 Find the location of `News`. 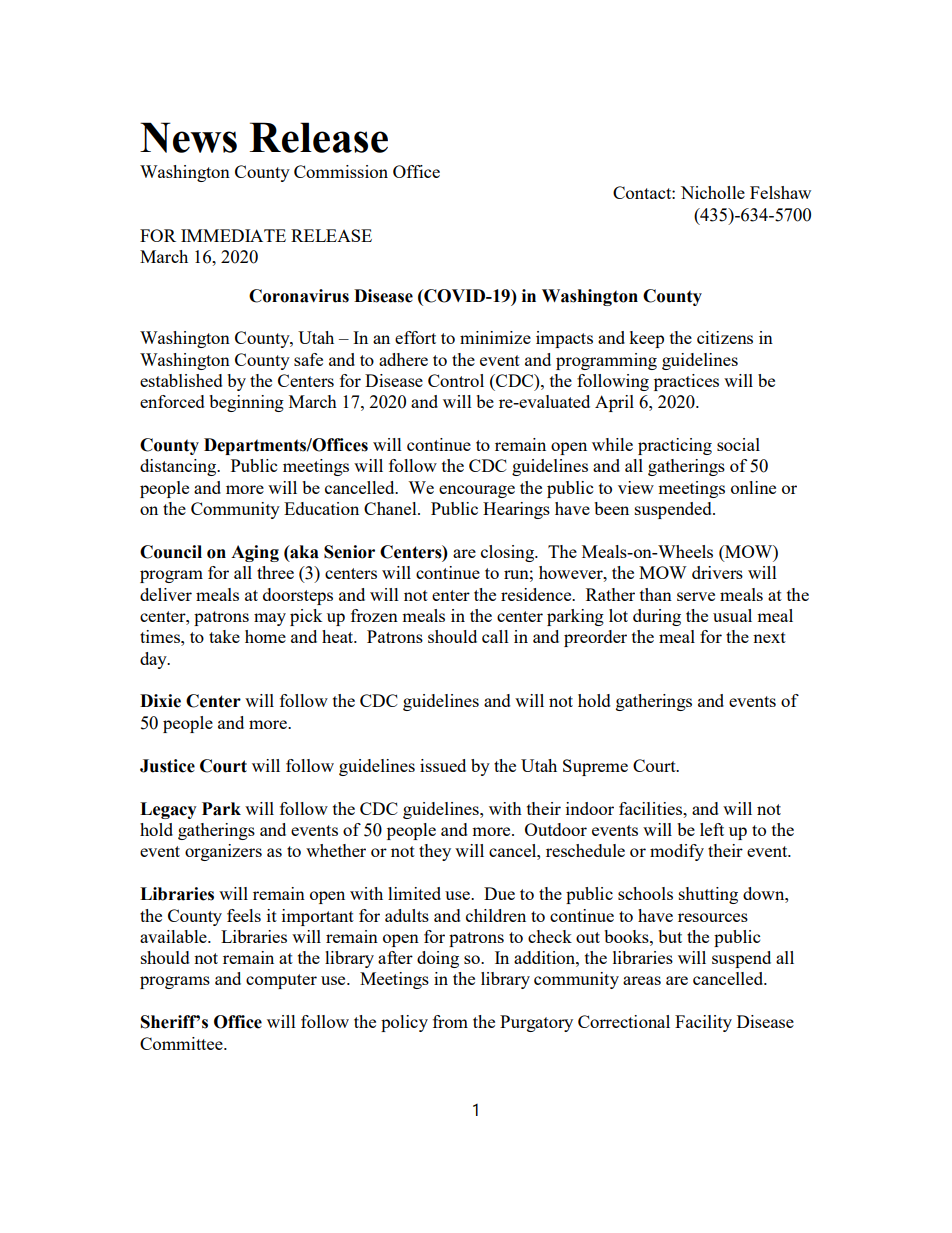

News is located at coordinates (188, 137).
